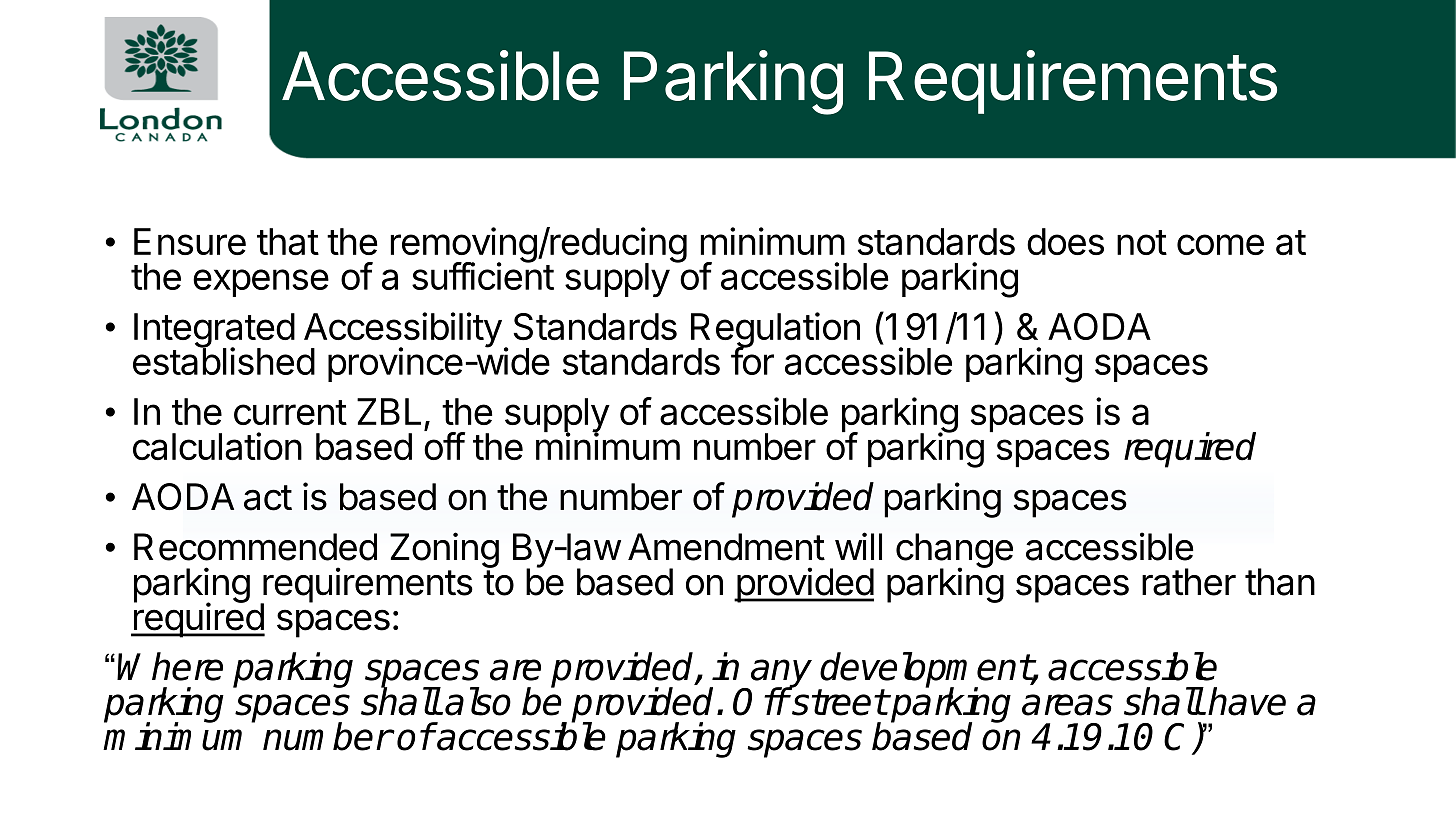 The image size is (1456, 819). I want to click on that, so click(288, 242).
